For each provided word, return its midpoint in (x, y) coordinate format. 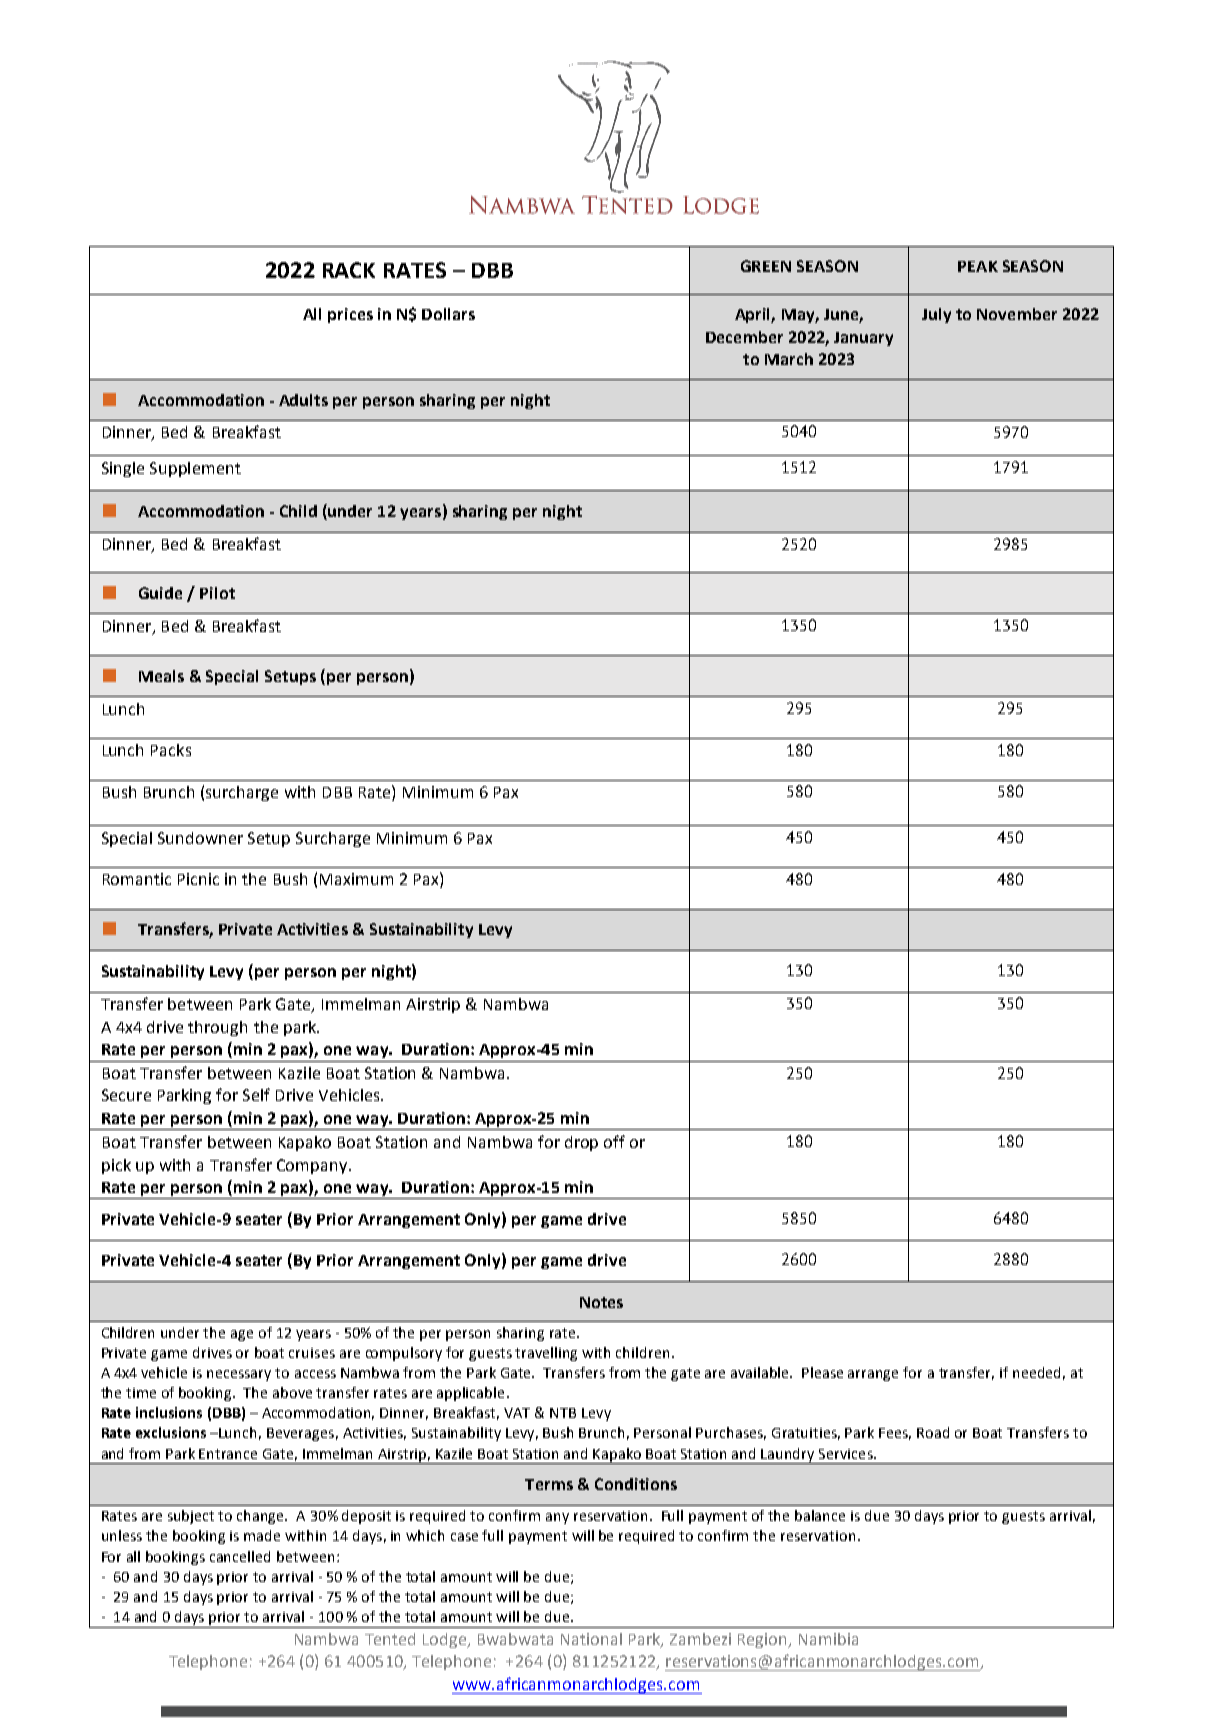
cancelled (240, 1556)
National (591, 1639)
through (217, 1028)
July (936, 315)
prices (350, 315)
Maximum (356, 879)
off (614, 1141)
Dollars (448, 314)
